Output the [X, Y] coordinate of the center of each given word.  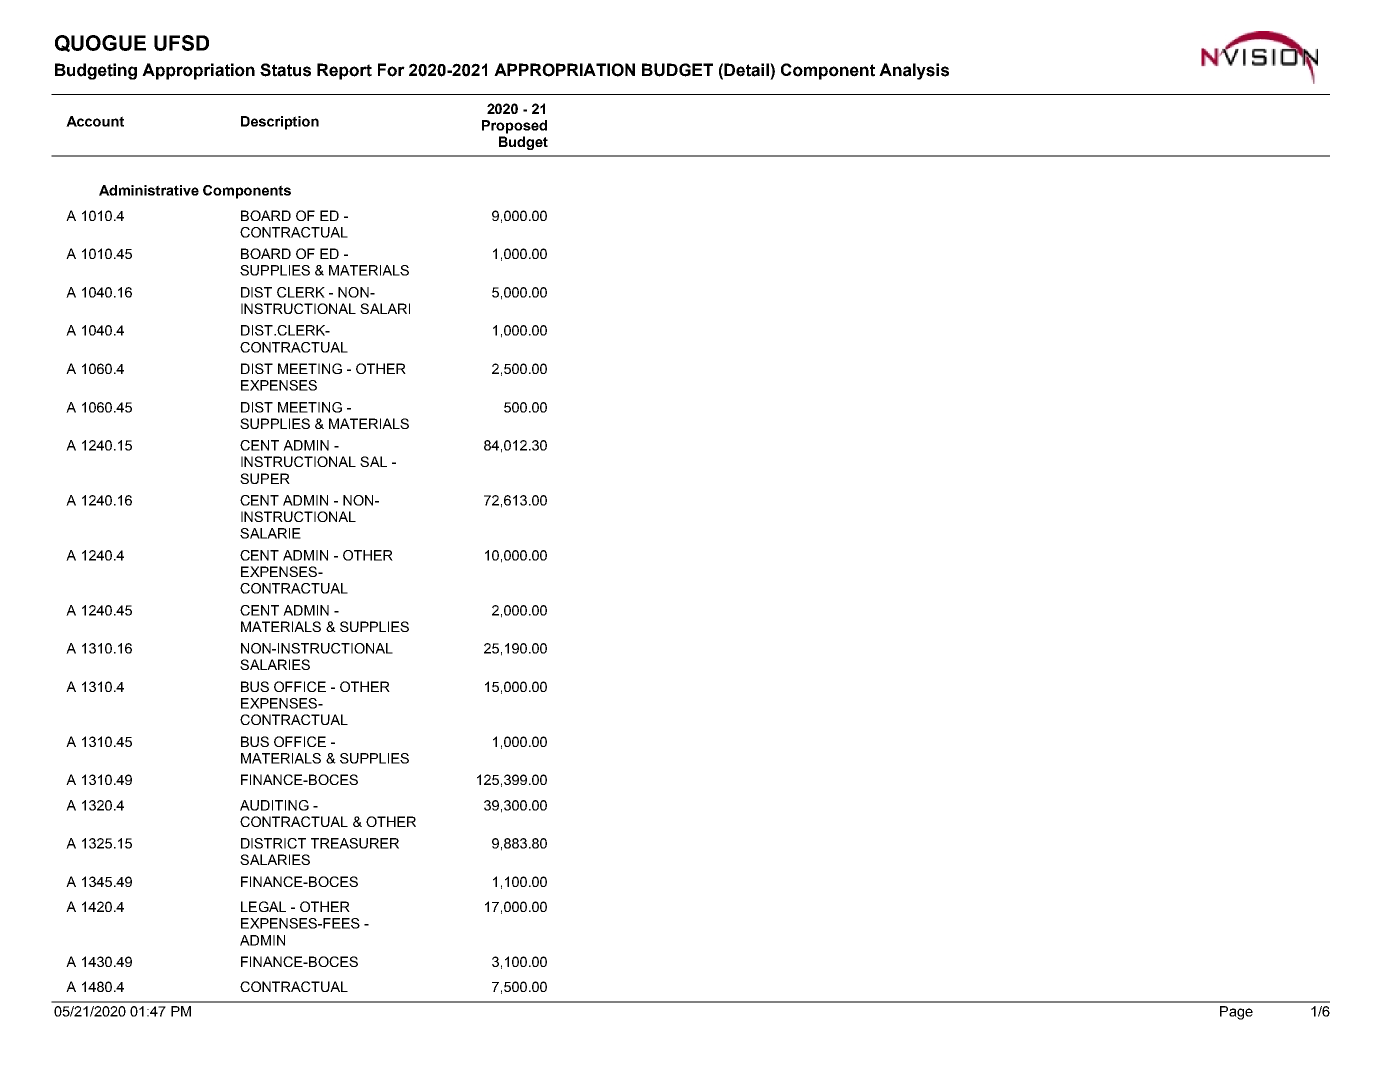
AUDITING [274, 805]
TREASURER [355, 843]
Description [280, 123]
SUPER [265, 478]
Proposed [514, 127]
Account [95, 121]
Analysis [914, 71]
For [391, 70]
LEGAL [263, 906]
